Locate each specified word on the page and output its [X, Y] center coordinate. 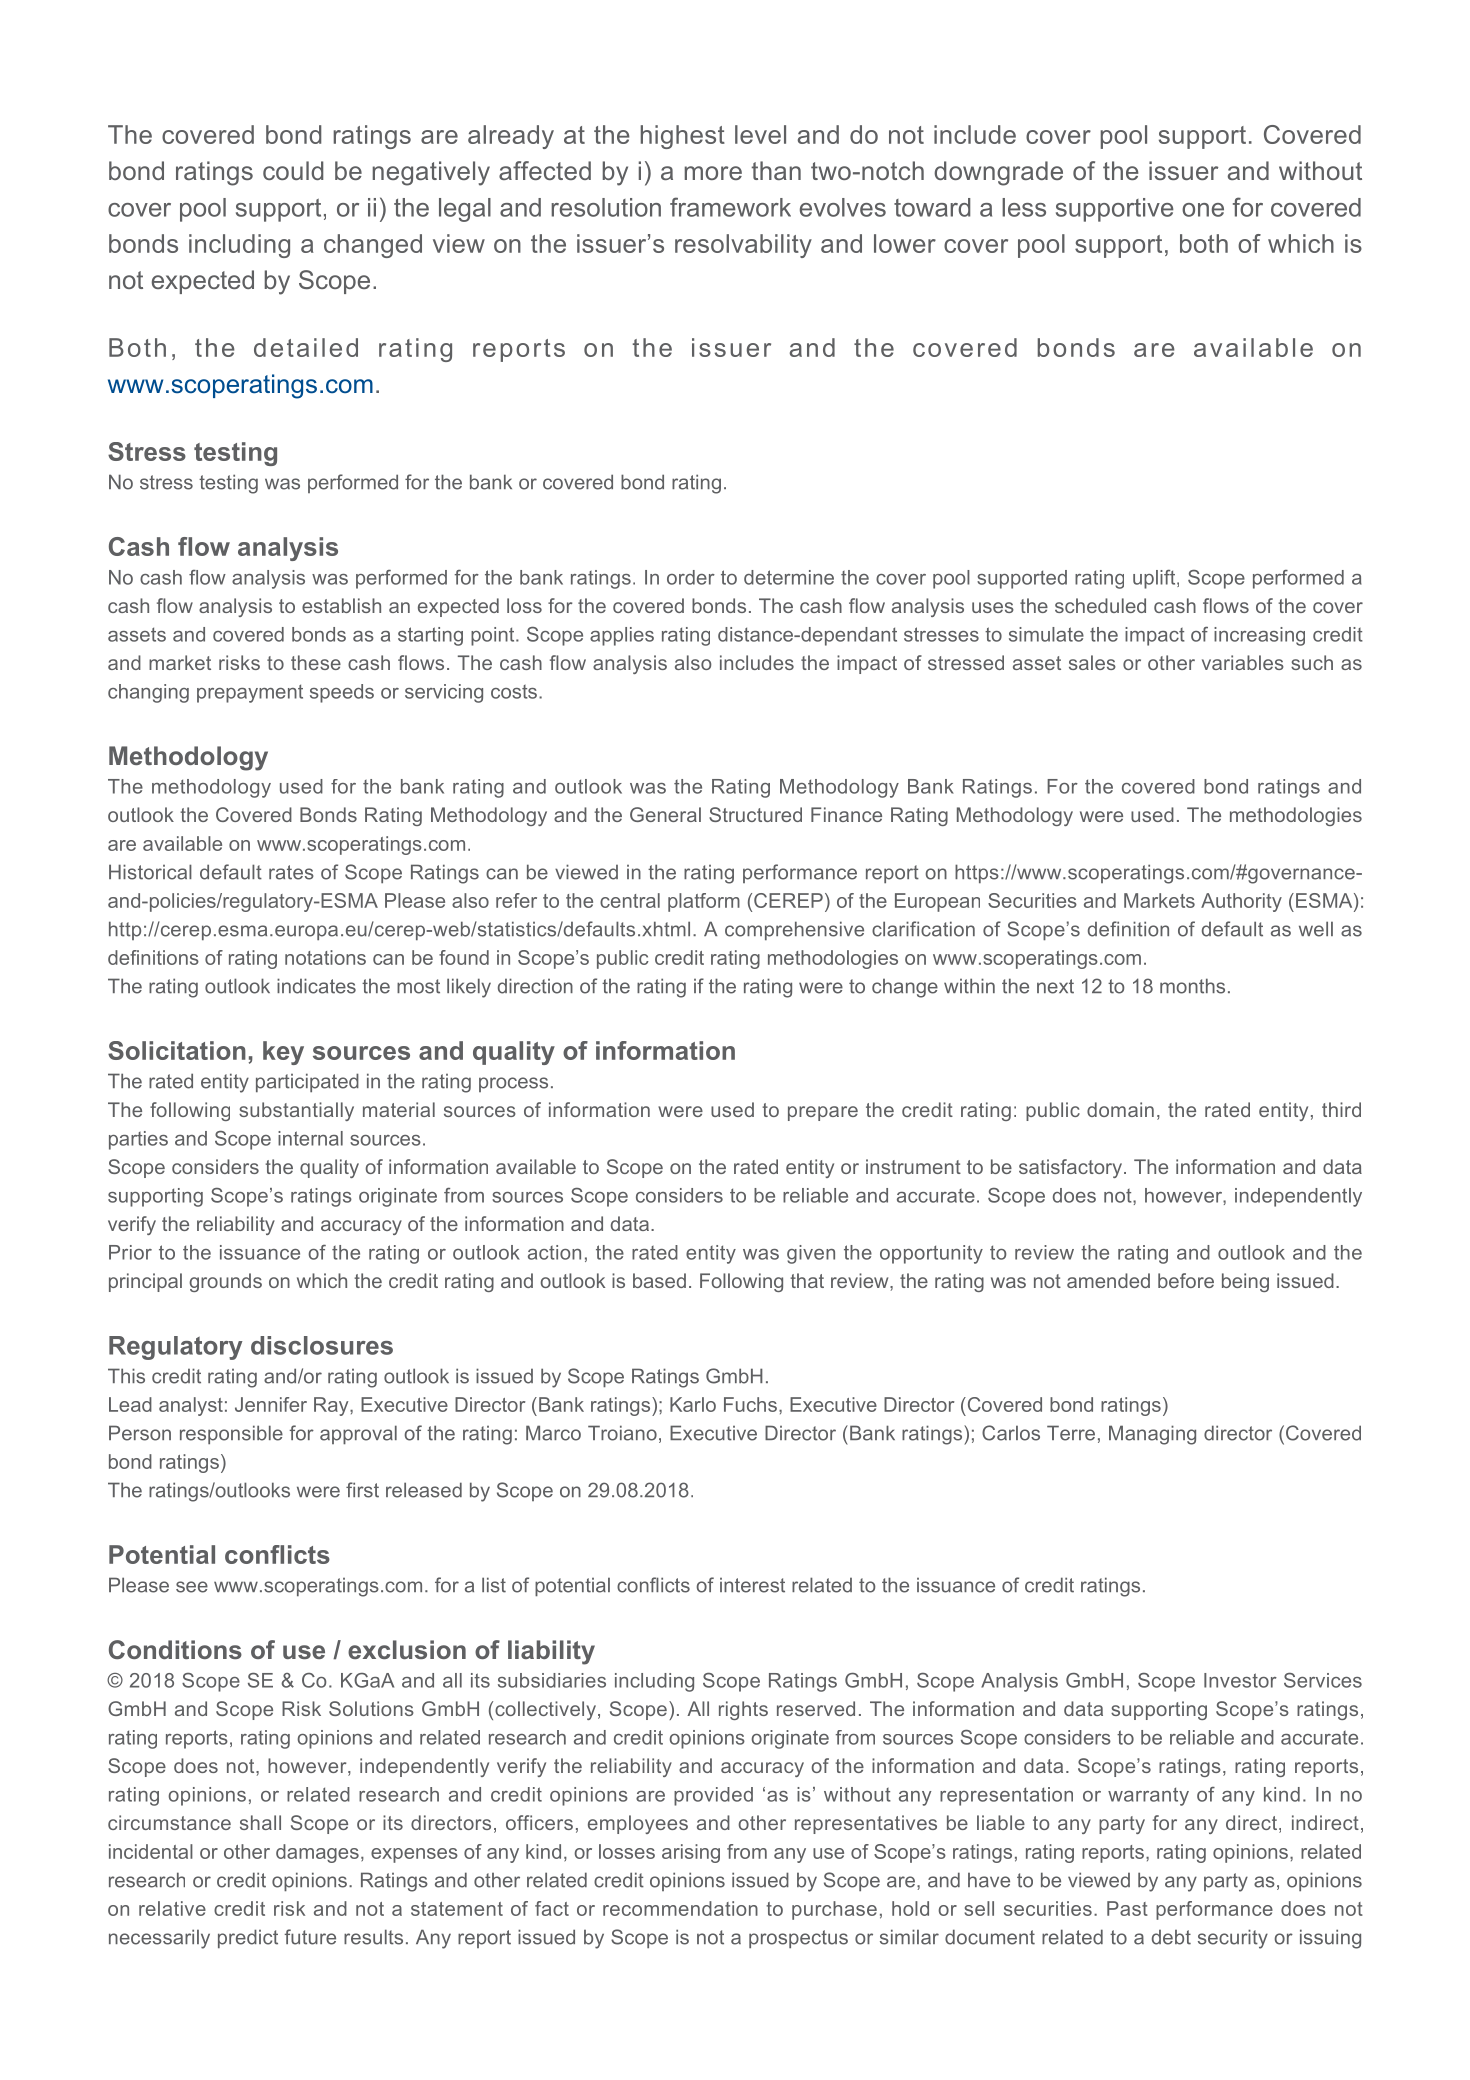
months [1192, 986]
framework [730, 207]
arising [691, 1853]
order [691, 577]
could [293, 170]
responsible [231, 1434]
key [283, 1053]
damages [317, 1853]
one [1203, 210]
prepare [823, 1113]
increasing [1259, 636]
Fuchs [750, 1404]
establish [341, 605]
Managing [1152, 1435]
